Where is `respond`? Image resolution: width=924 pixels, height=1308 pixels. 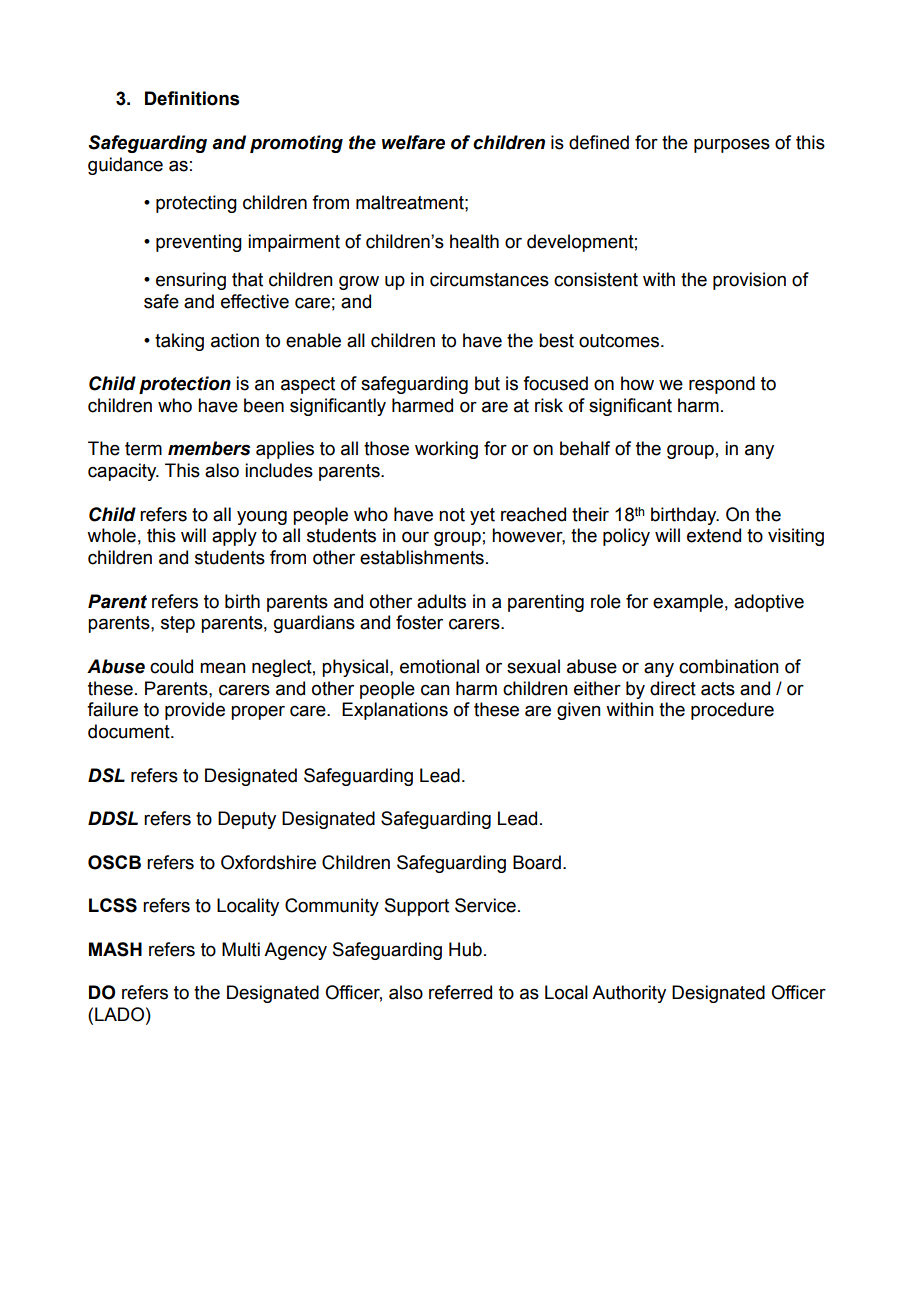 respond is located at coordinates (722, 385).
